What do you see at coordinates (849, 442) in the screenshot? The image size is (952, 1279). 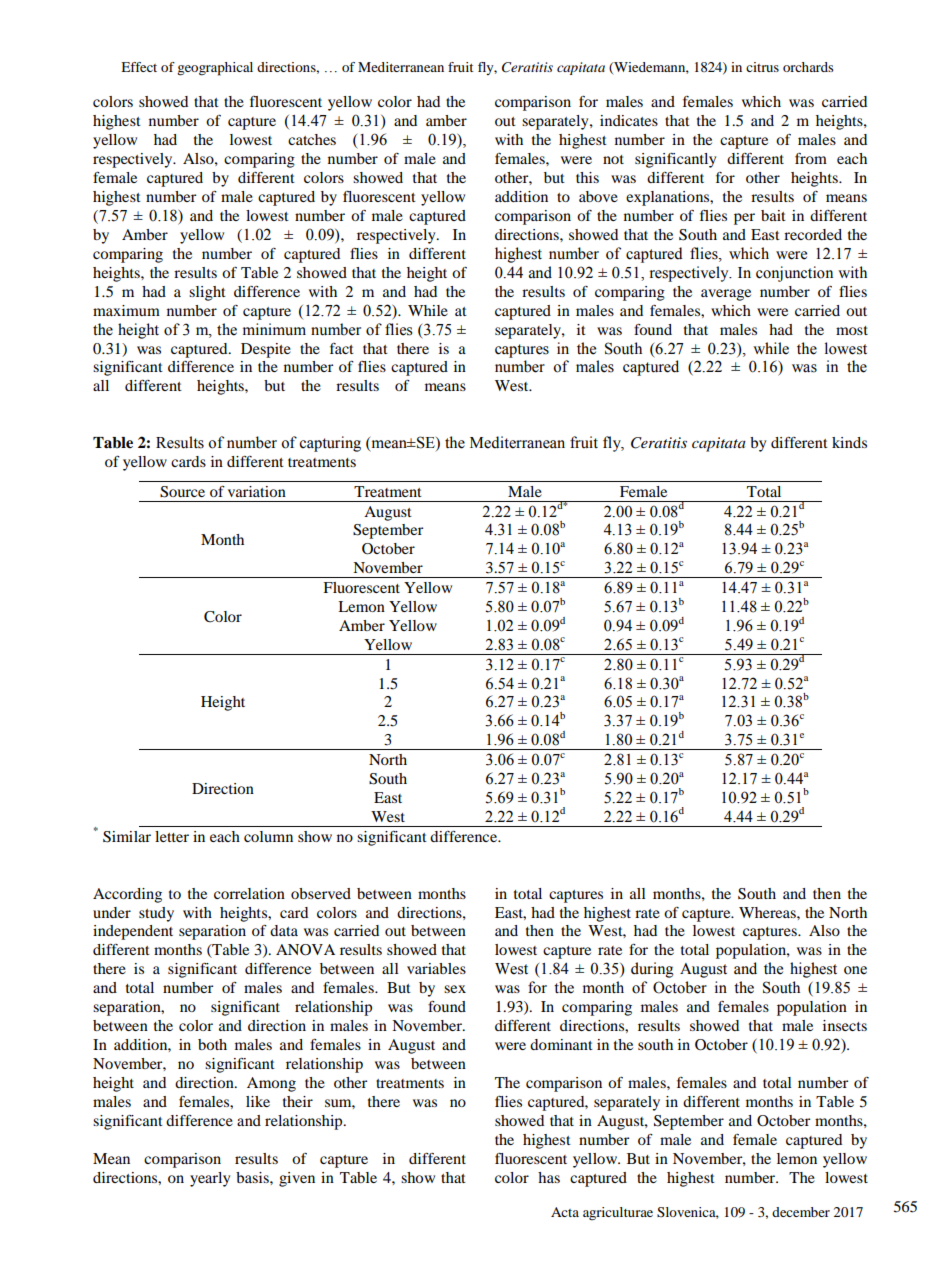 I see `kinds` at bounding box center [849, 442].
